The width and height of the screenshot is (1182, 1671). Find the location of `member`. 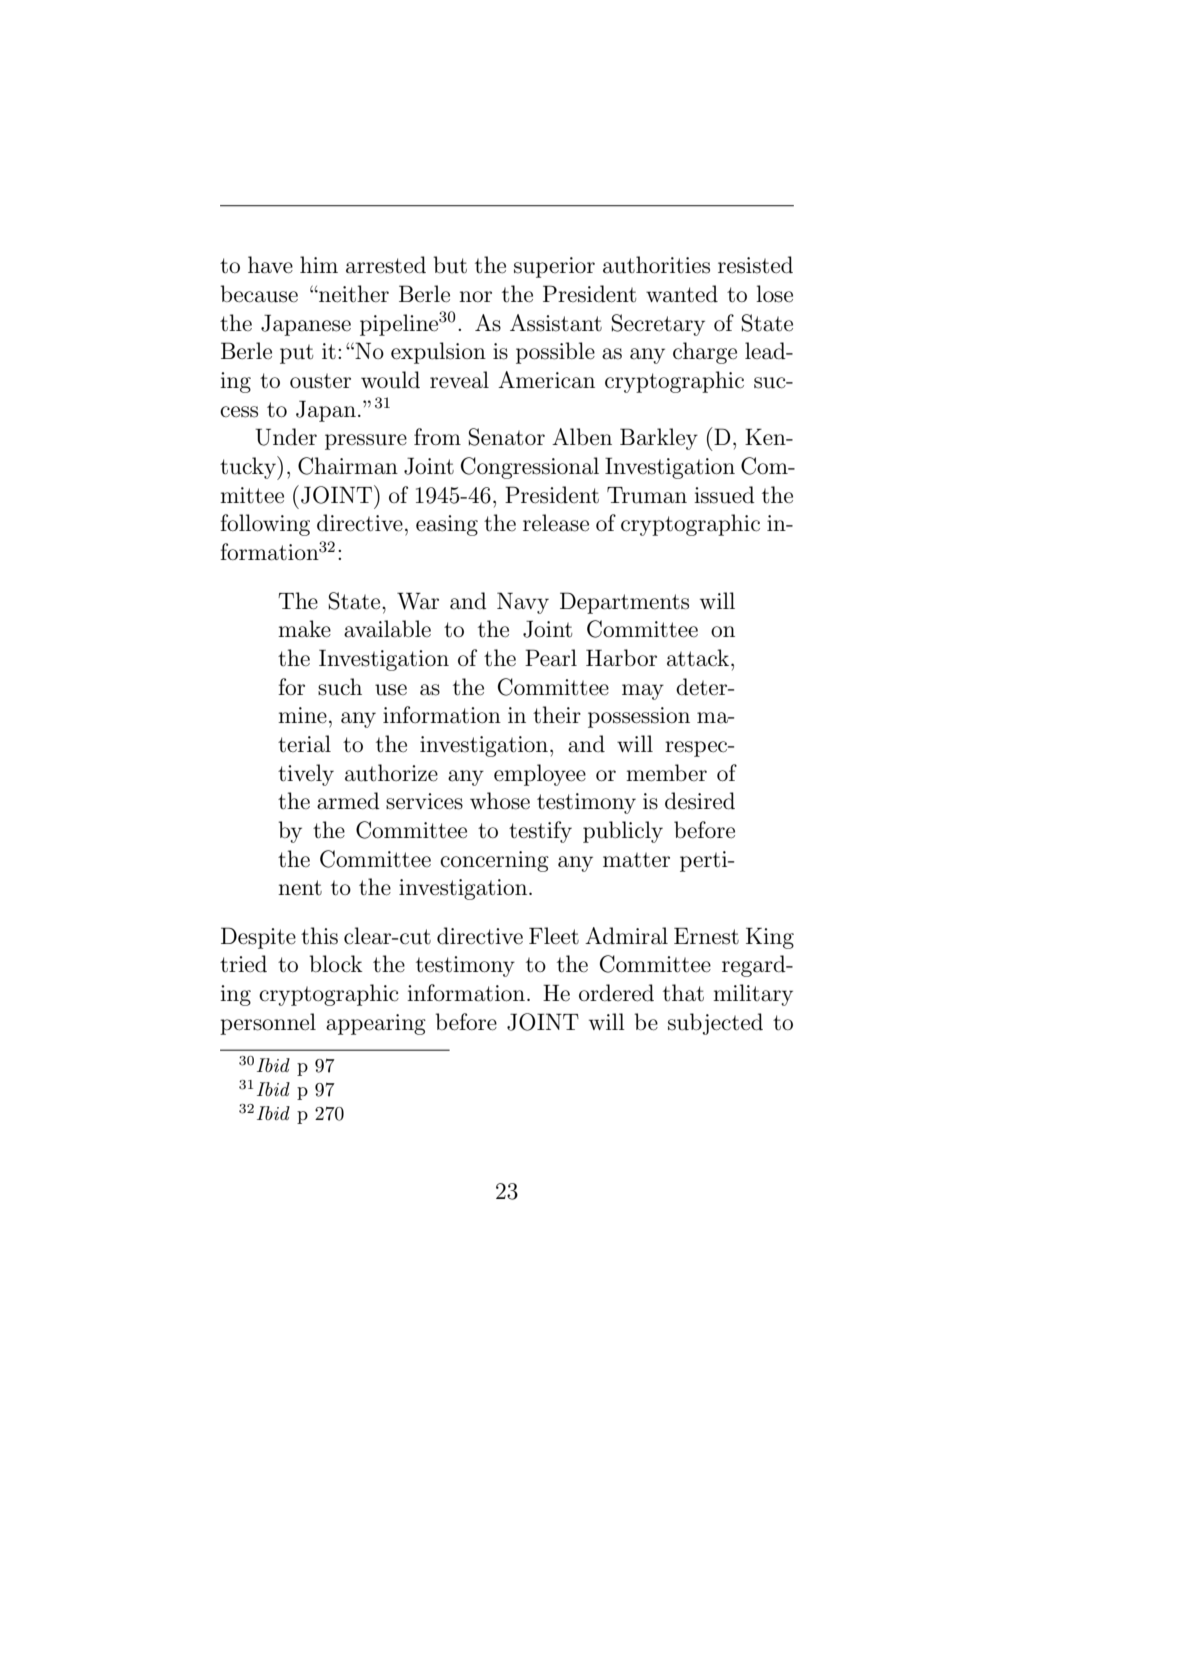

member is located at coordinates (666, 773).
